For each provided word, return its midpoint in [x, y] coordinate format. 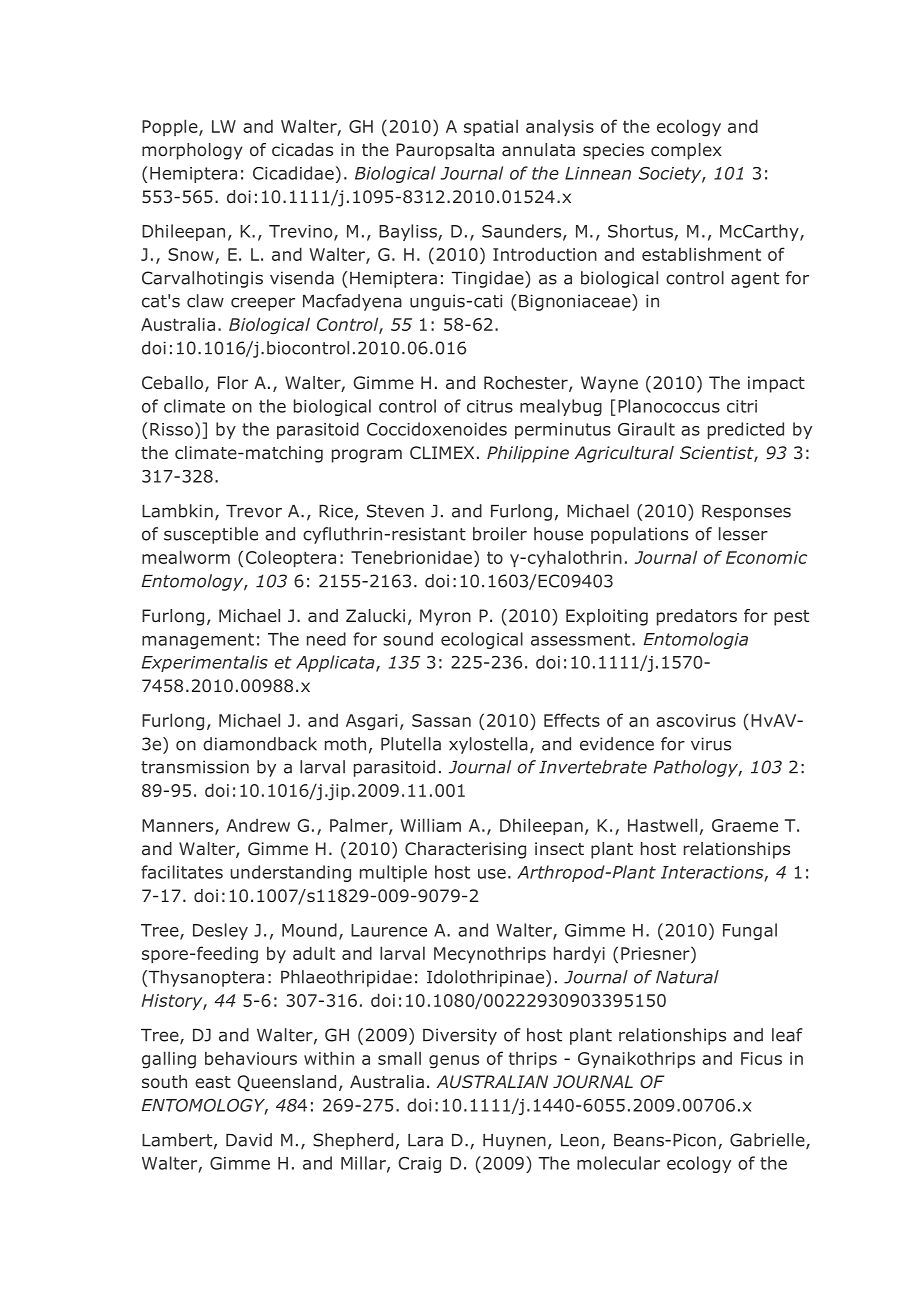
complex [686, 151]
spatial [491, 127]
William [430, 825]
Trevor [254, 511]
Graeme [745, 825]
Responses [746, 513]
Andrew [258, 825]
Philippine [528, 454]
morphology [192, 151]
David [249, 1140]
